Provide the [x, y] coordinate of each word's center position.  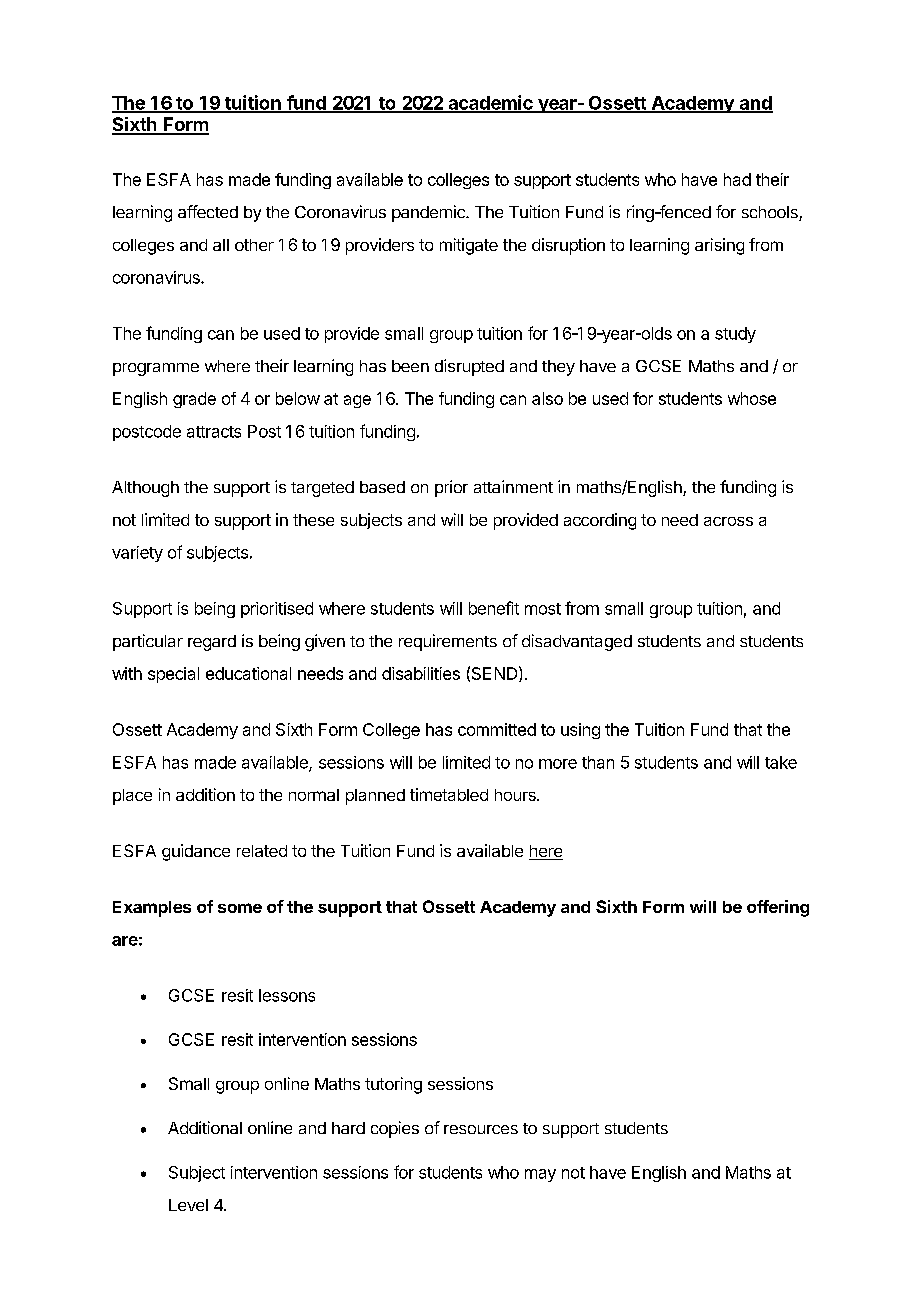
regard [212, 643]
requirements [448, 642]
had [737, 179]
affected [208, 211]
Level [188, 1205]
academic [490, 103]
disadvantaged [577, 642]
